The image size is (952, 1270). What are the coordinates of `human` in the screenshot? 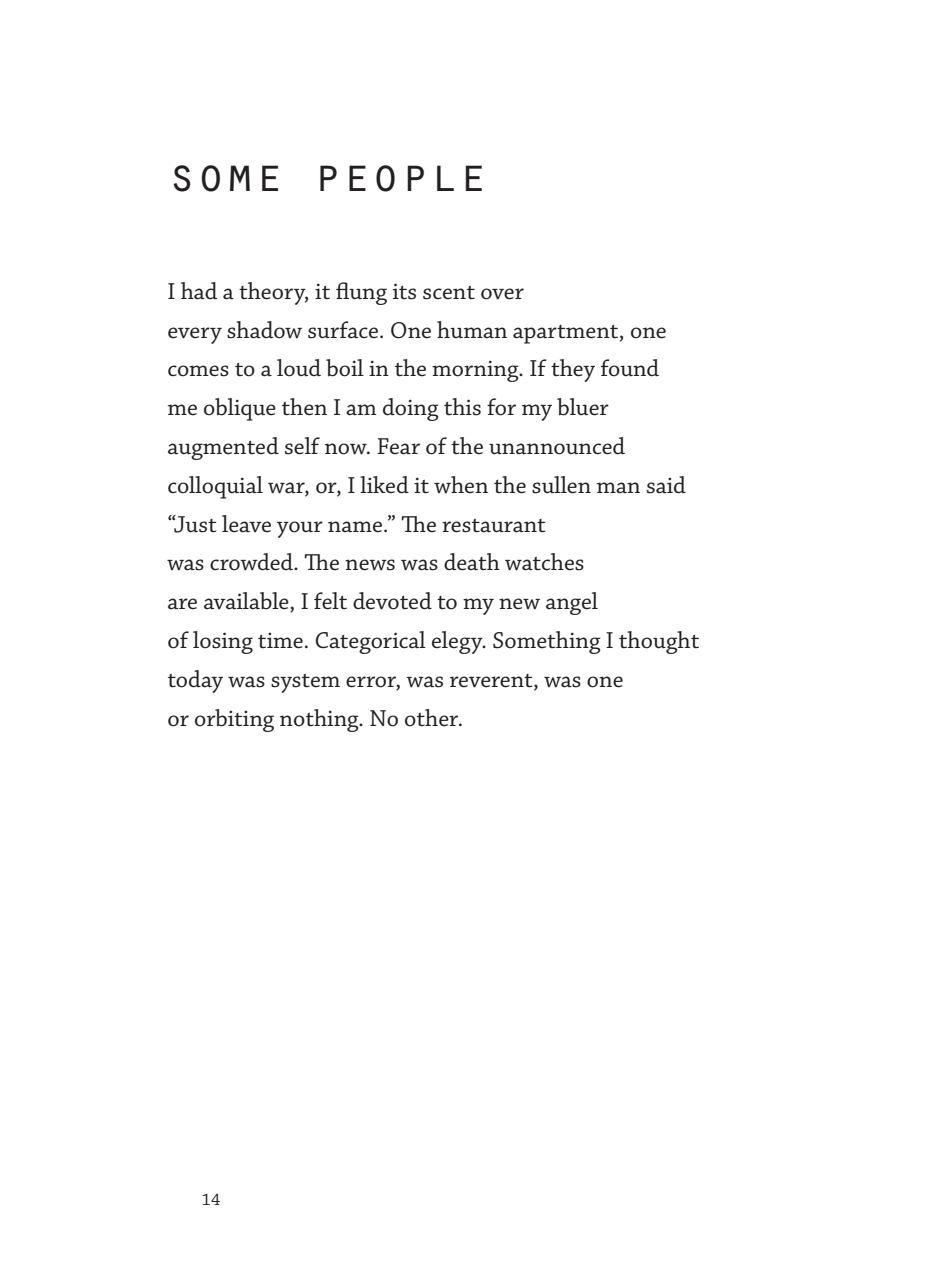 It's located at (472, 330).
